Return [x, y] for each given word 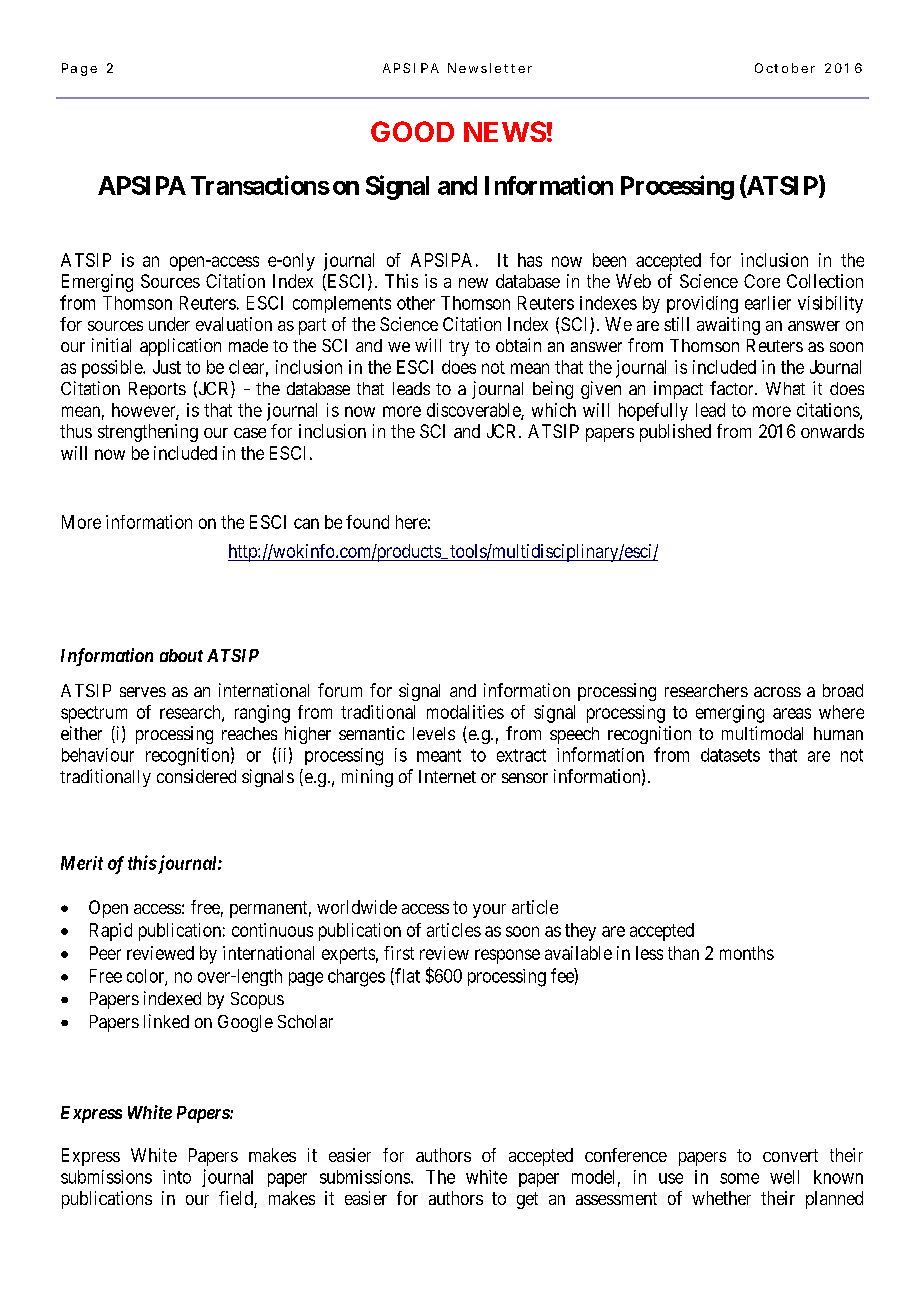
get [527, 1200]
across [777, 692]
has [530, 260]
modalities [465, 712]
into [177, 1177]
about [181, 655]
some [739, 1178]
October [785, 68]
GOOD [412, 131]
